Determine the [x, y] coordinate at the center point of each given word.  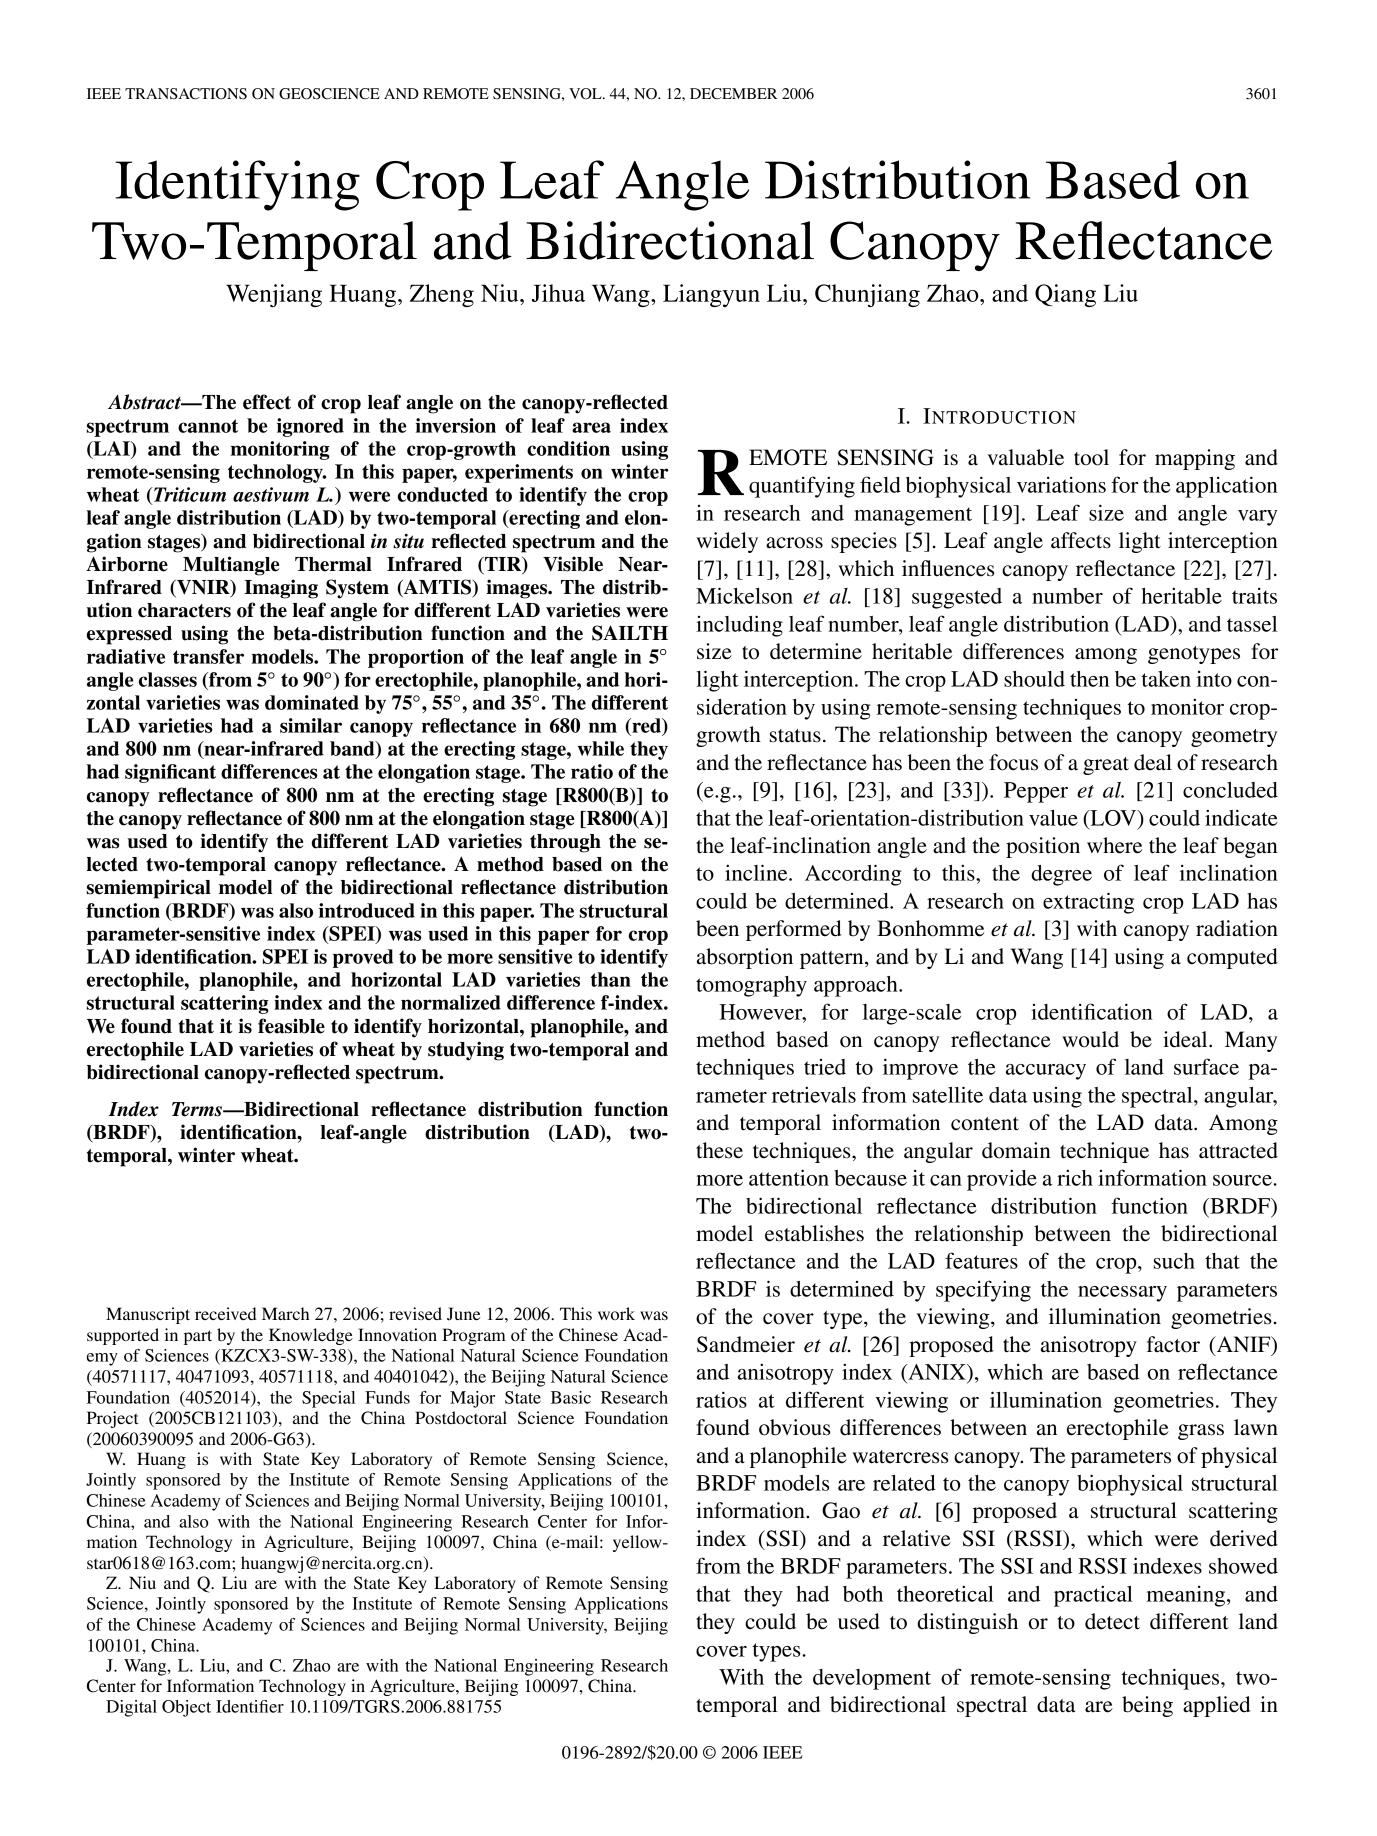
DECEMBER [733, 94]
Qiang [1065, 295]
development [872, 1679]
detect [1112, 1621]
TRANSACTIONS [186, 94]
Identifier [250, 1706]
